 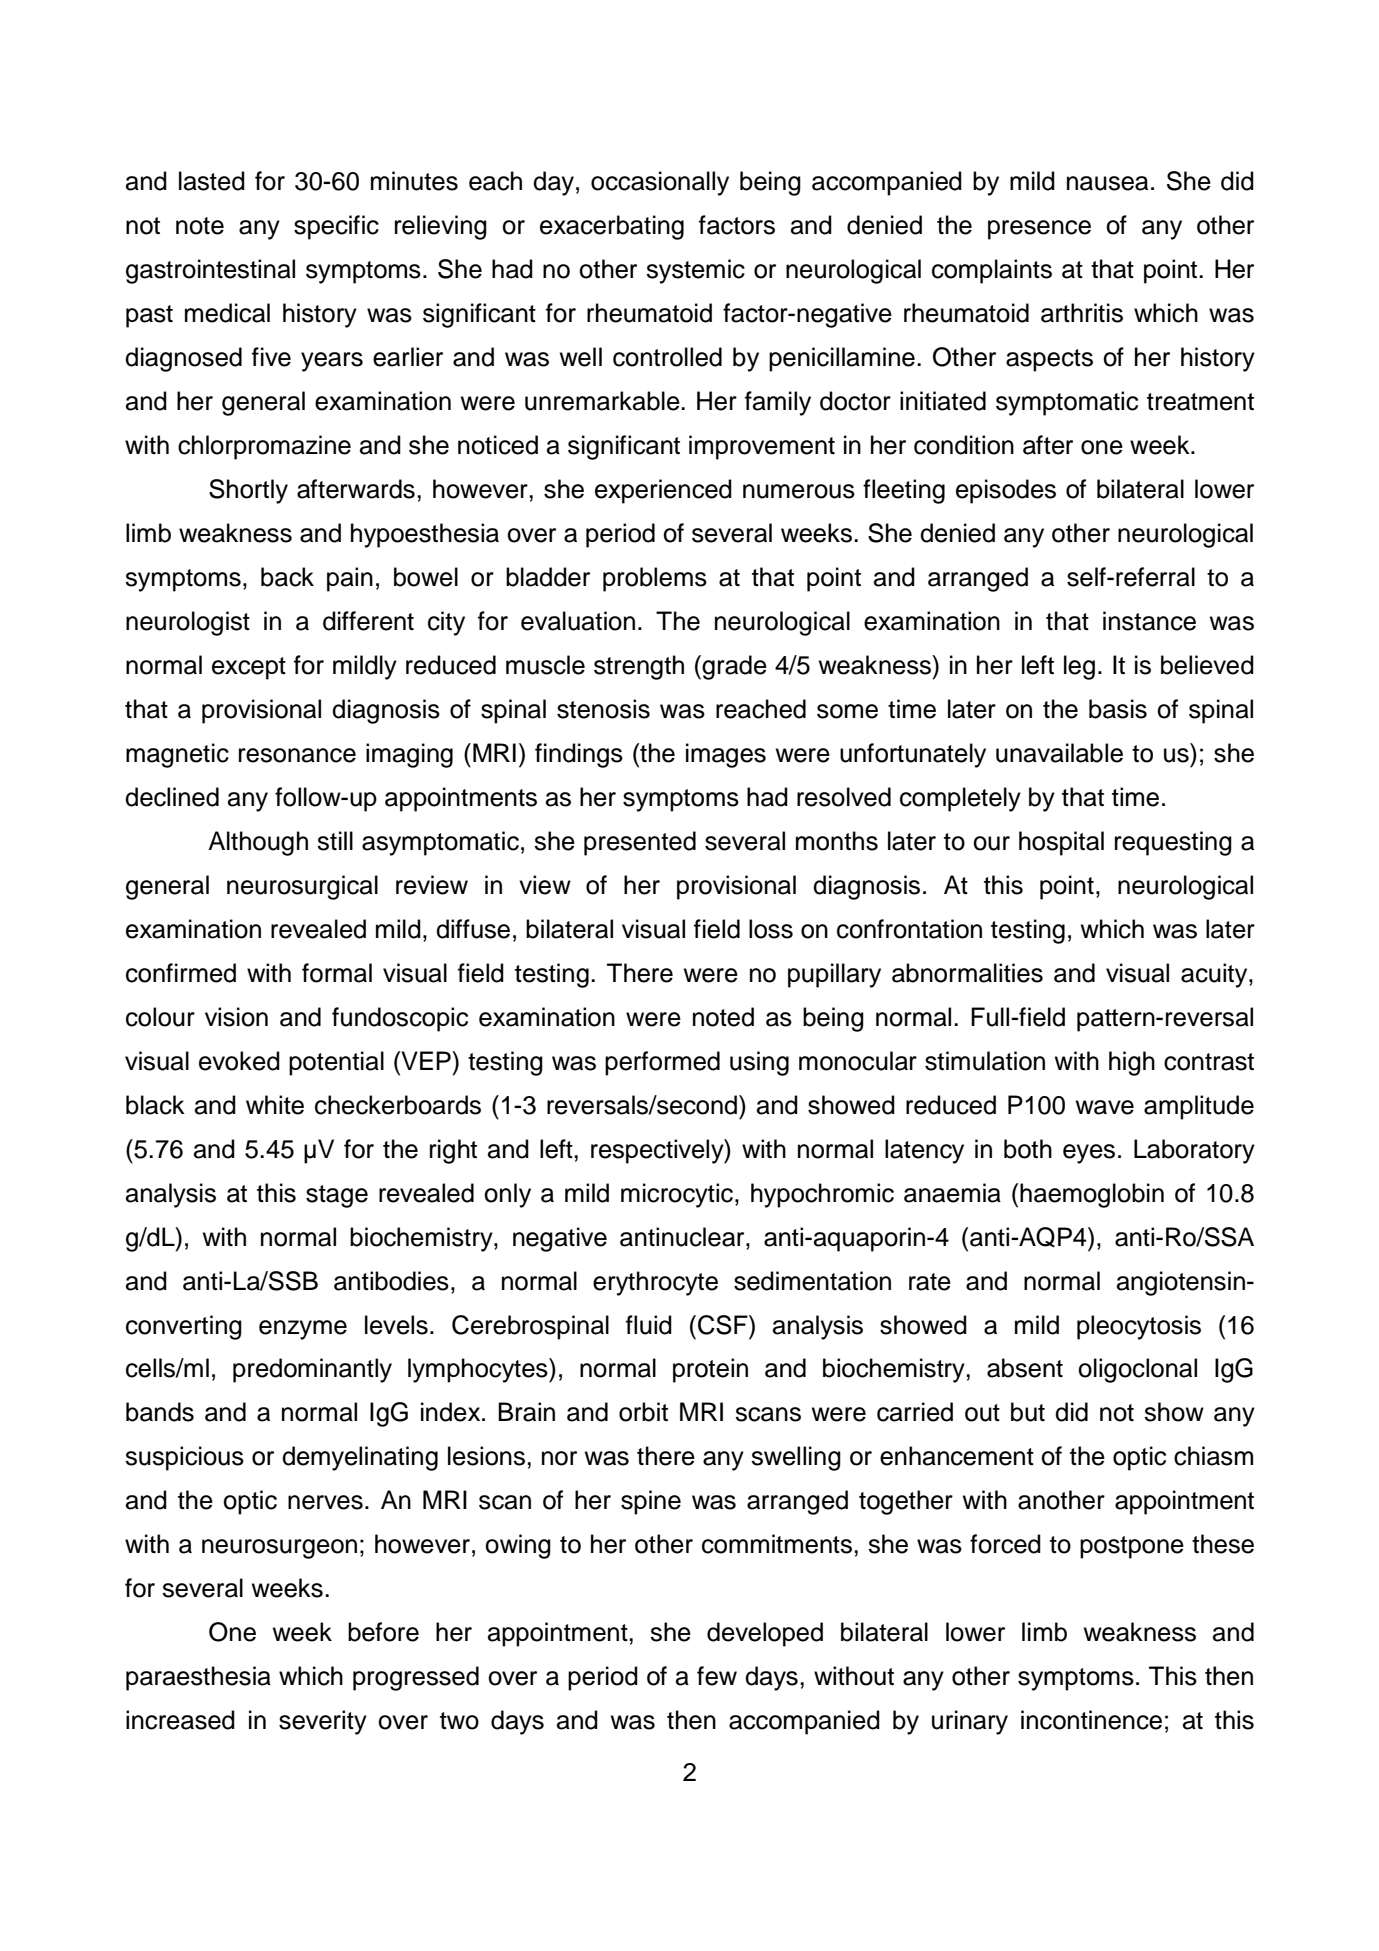 I want to click on predominantly, so click(x=312, y=1370).
